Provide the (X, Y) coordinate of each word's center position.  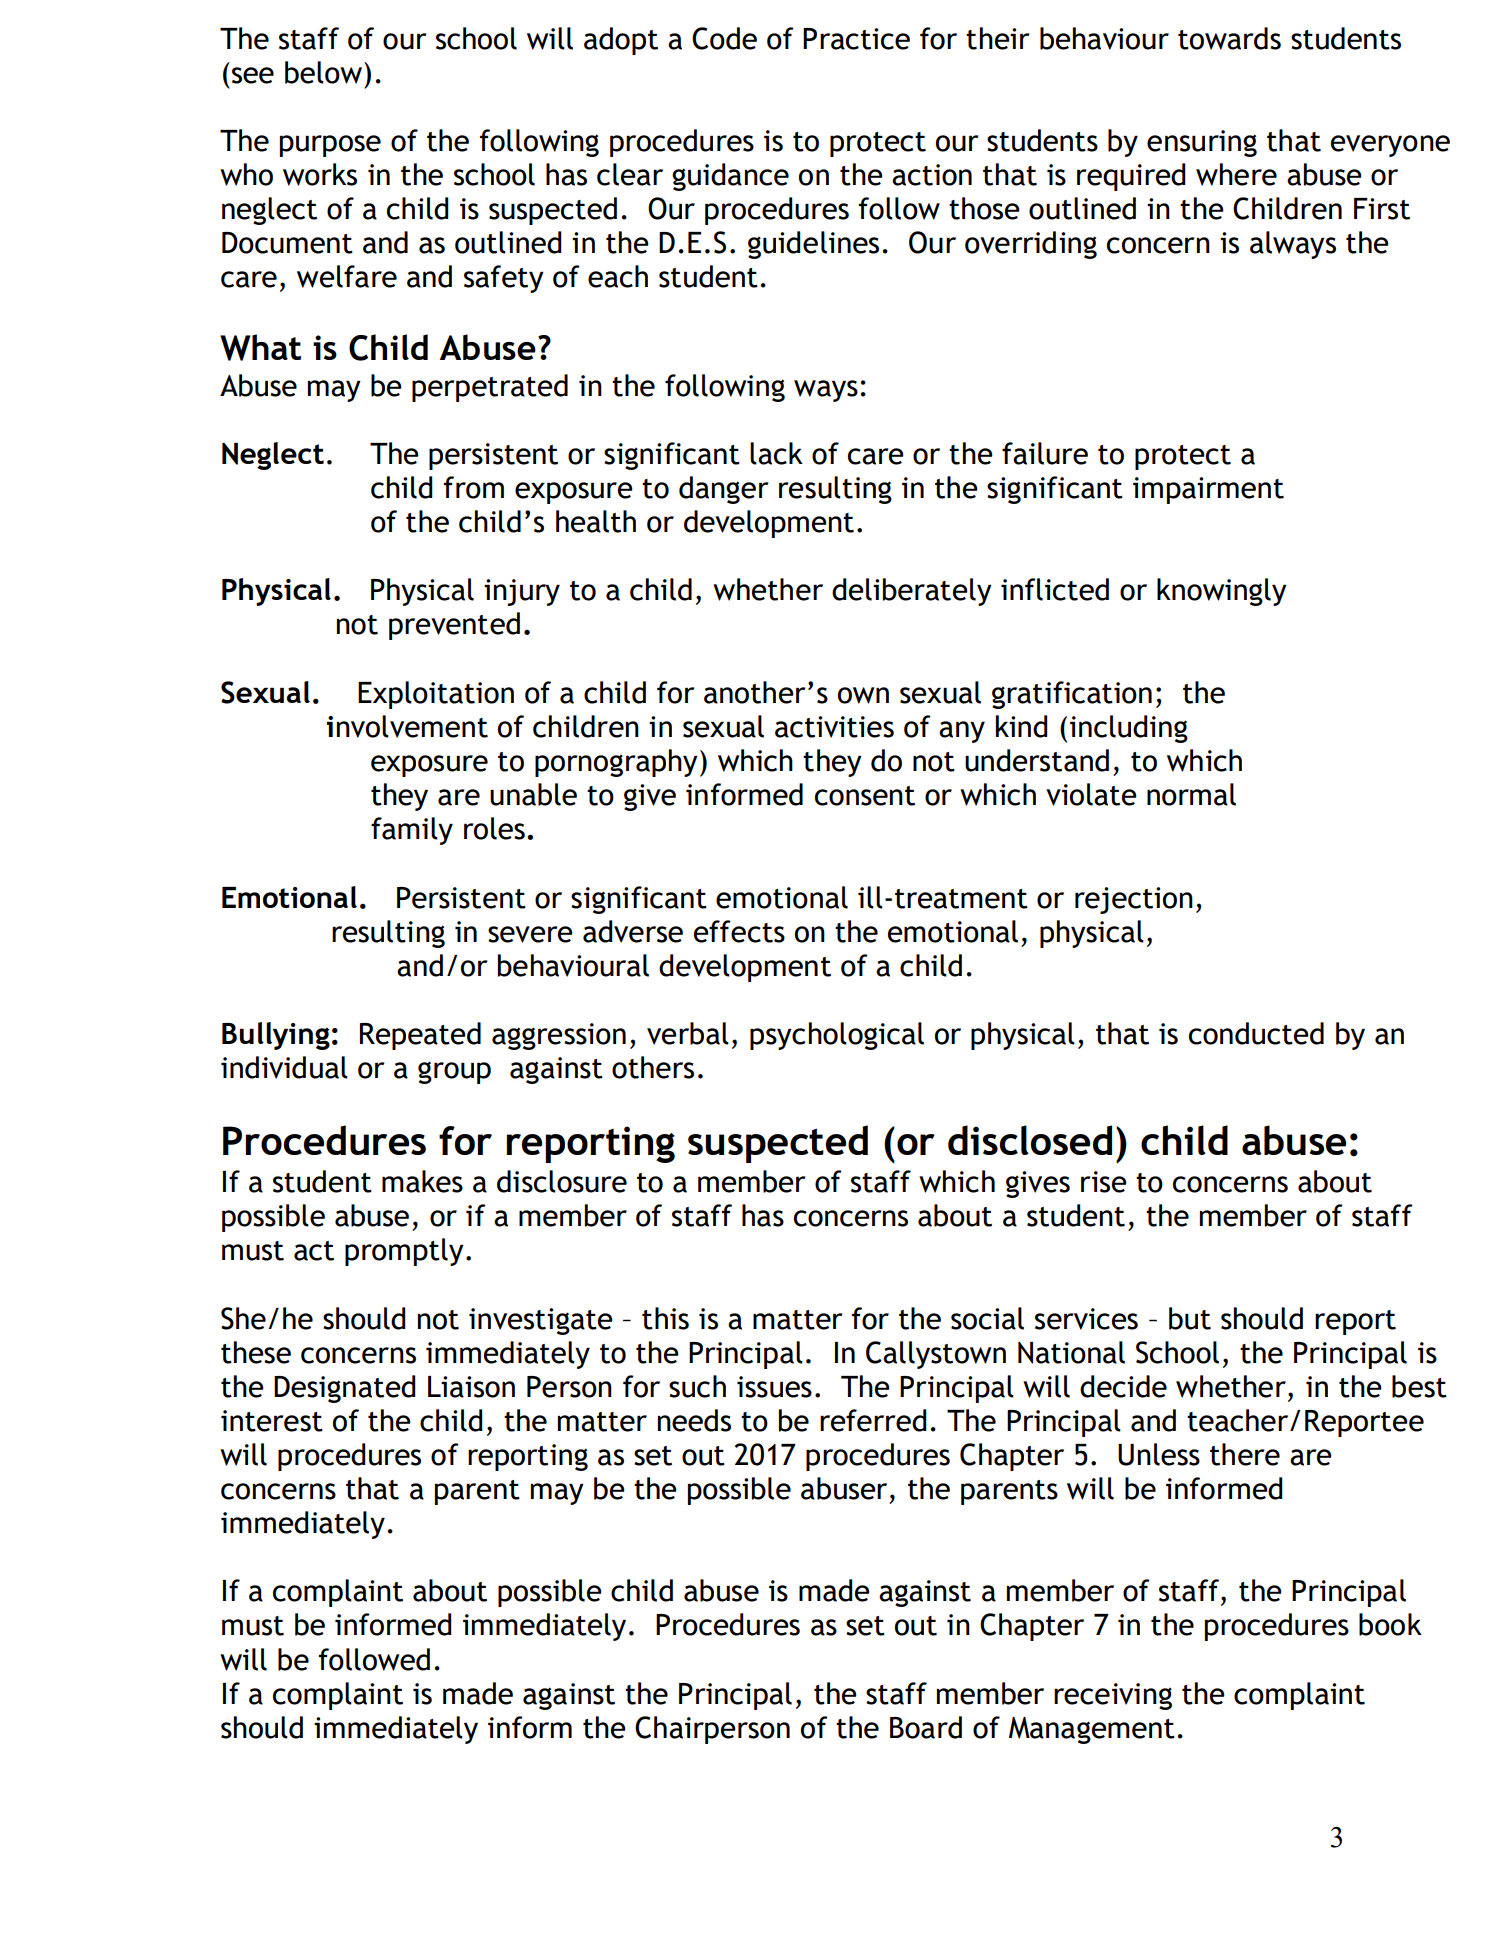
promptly (404, 1252)
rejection (1134, 900)
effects (739, 931)
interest (272, 1421)
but (1190, 1318)
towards (1229, 38)
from (474, 487)
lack (776, 453)
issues (774, 1387)
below (323, 72)
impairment (1208, 490)
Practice (856, 39)
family (412, 831)
